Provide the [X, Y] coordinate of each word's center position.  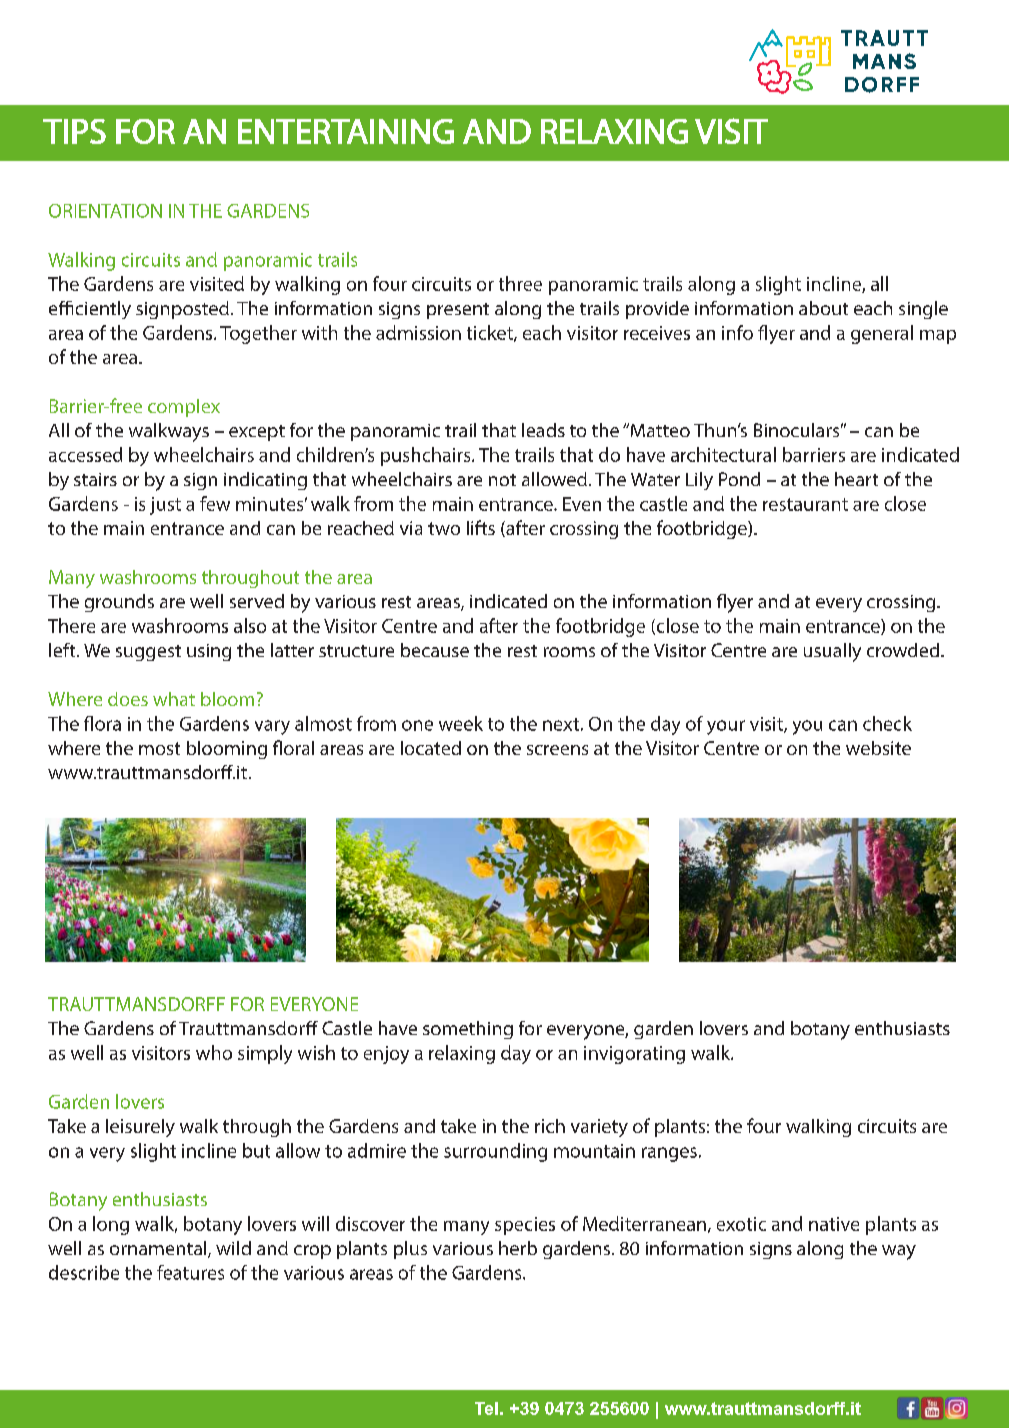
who [214, 1052]
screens [557, 750]
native [834, 1224]
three [520, 283]
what [174, 699]
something [468, 1030]
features [190, 1272]
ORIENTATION [105, 211]
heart [856, 479]
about [823, 308]
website [878, 748]
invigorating [634, 1055]
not [502, 480]
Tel [486, 1408]
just [165, 506]
